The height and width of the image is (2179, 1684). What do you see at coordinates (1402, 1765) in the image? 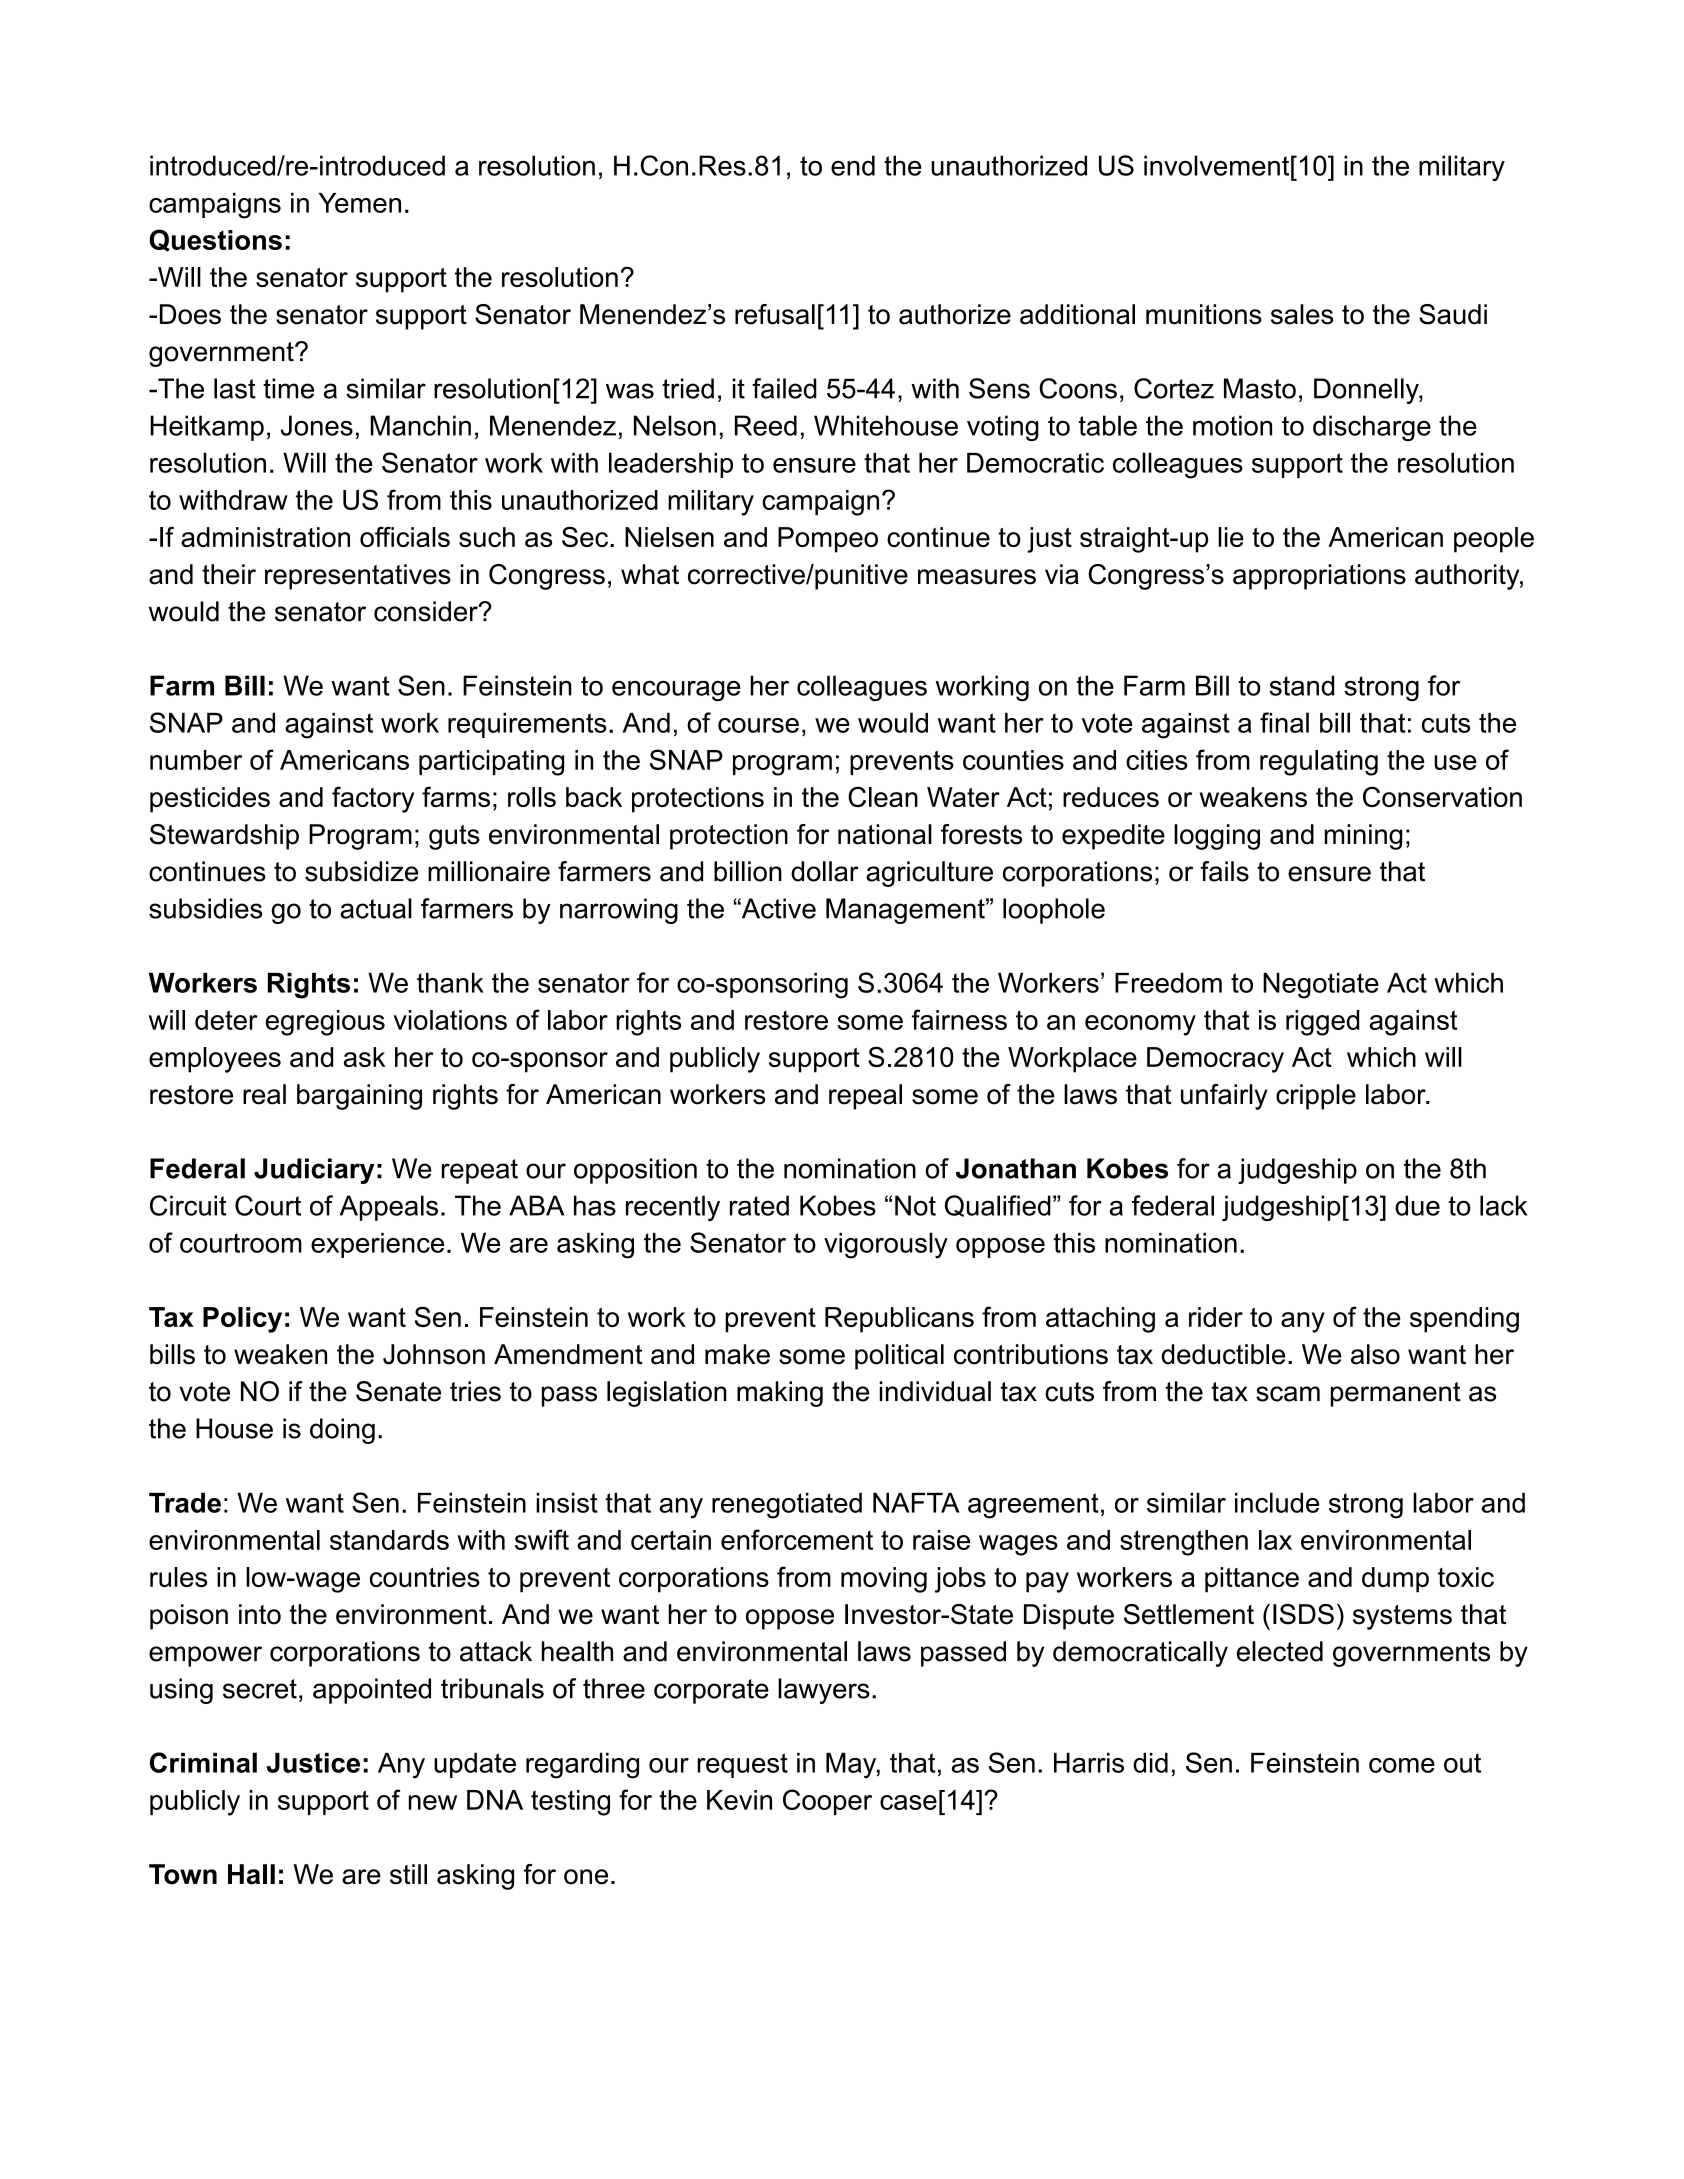
I see `come` at bounding box center [1402, 1765].
